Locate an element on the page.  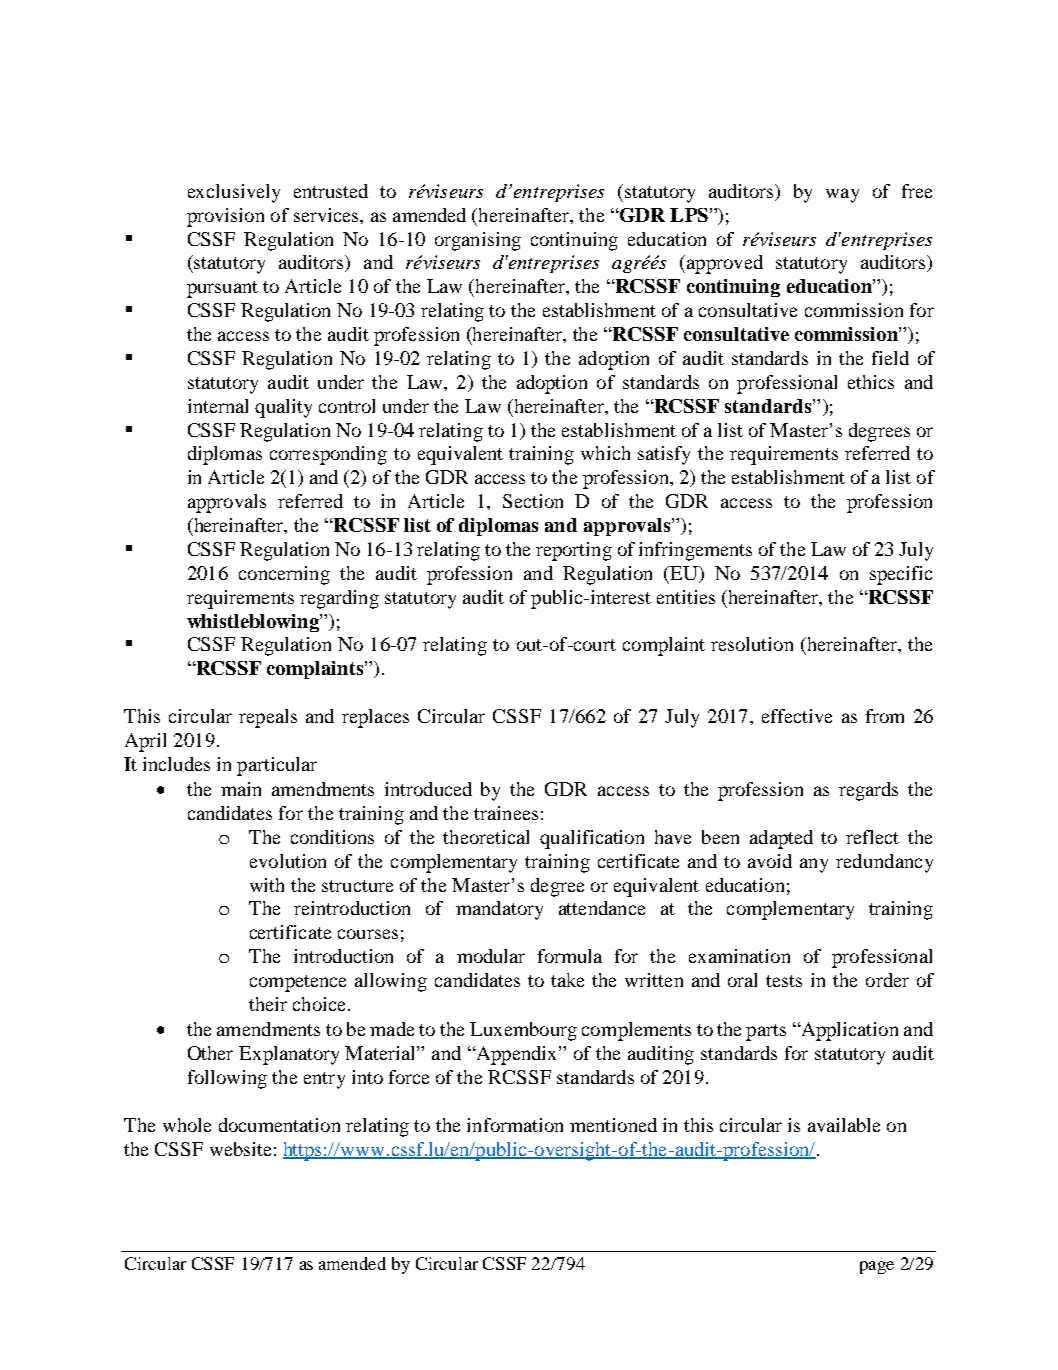
page is located at coordinates (877, 1267).
